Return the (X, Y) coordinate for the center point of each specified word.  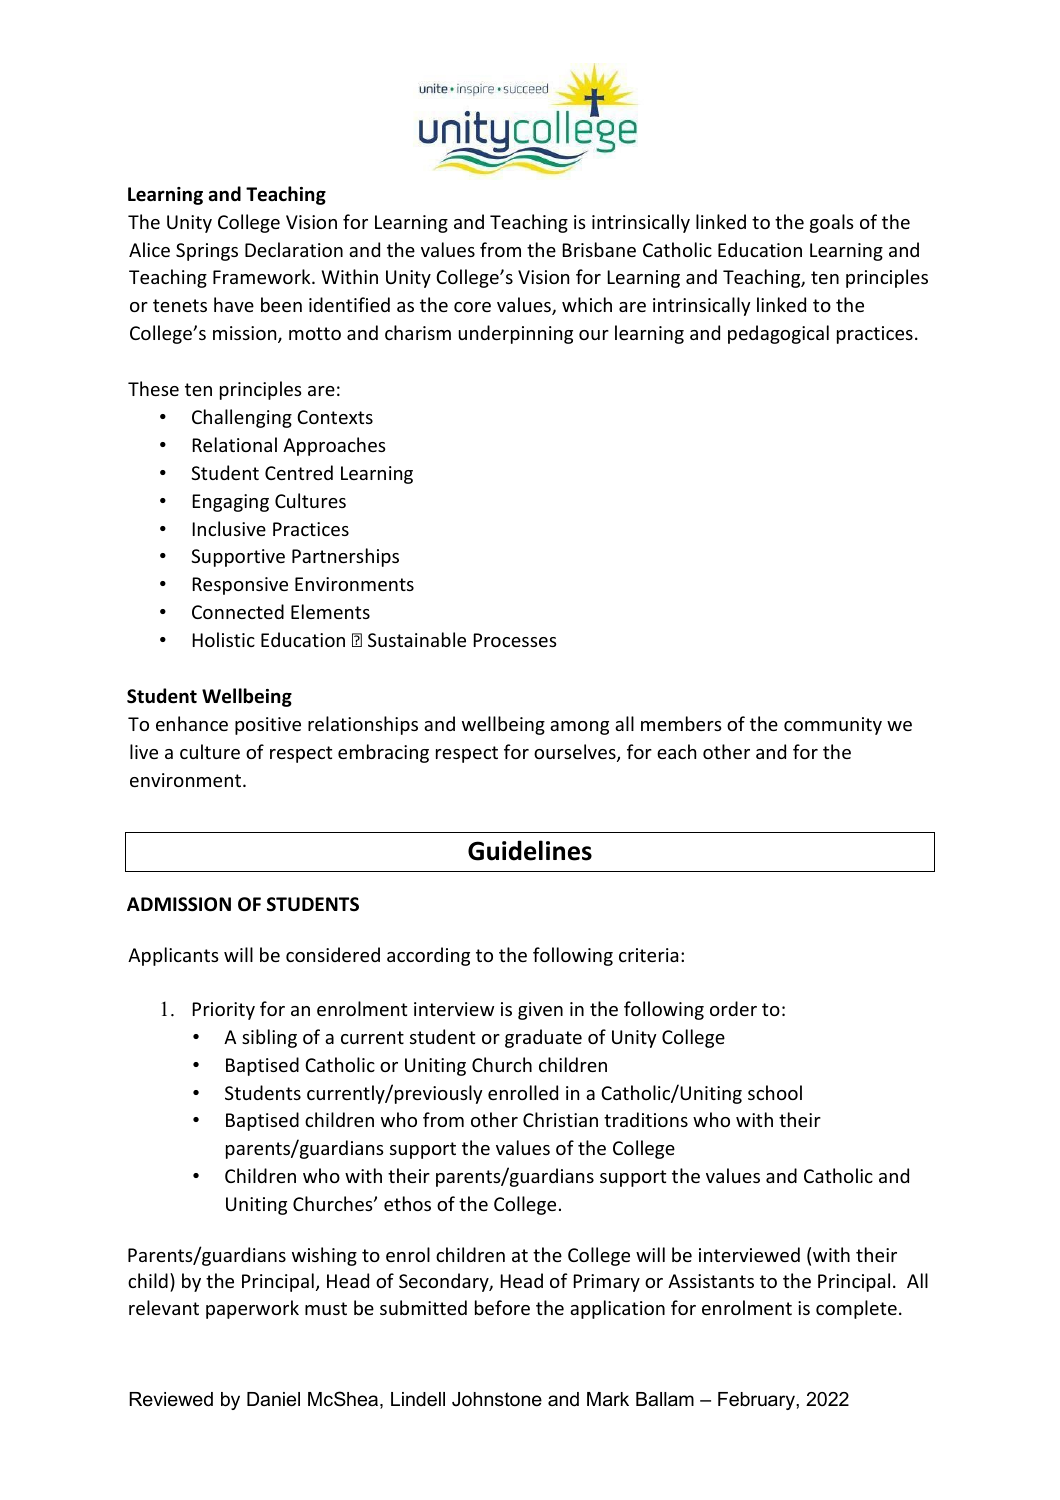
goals (832, 223)
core (472, 307)
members (681, 723)
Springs (207, 252)
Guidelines (530, 850)
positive (268, 726)
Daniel (273, 1399)
